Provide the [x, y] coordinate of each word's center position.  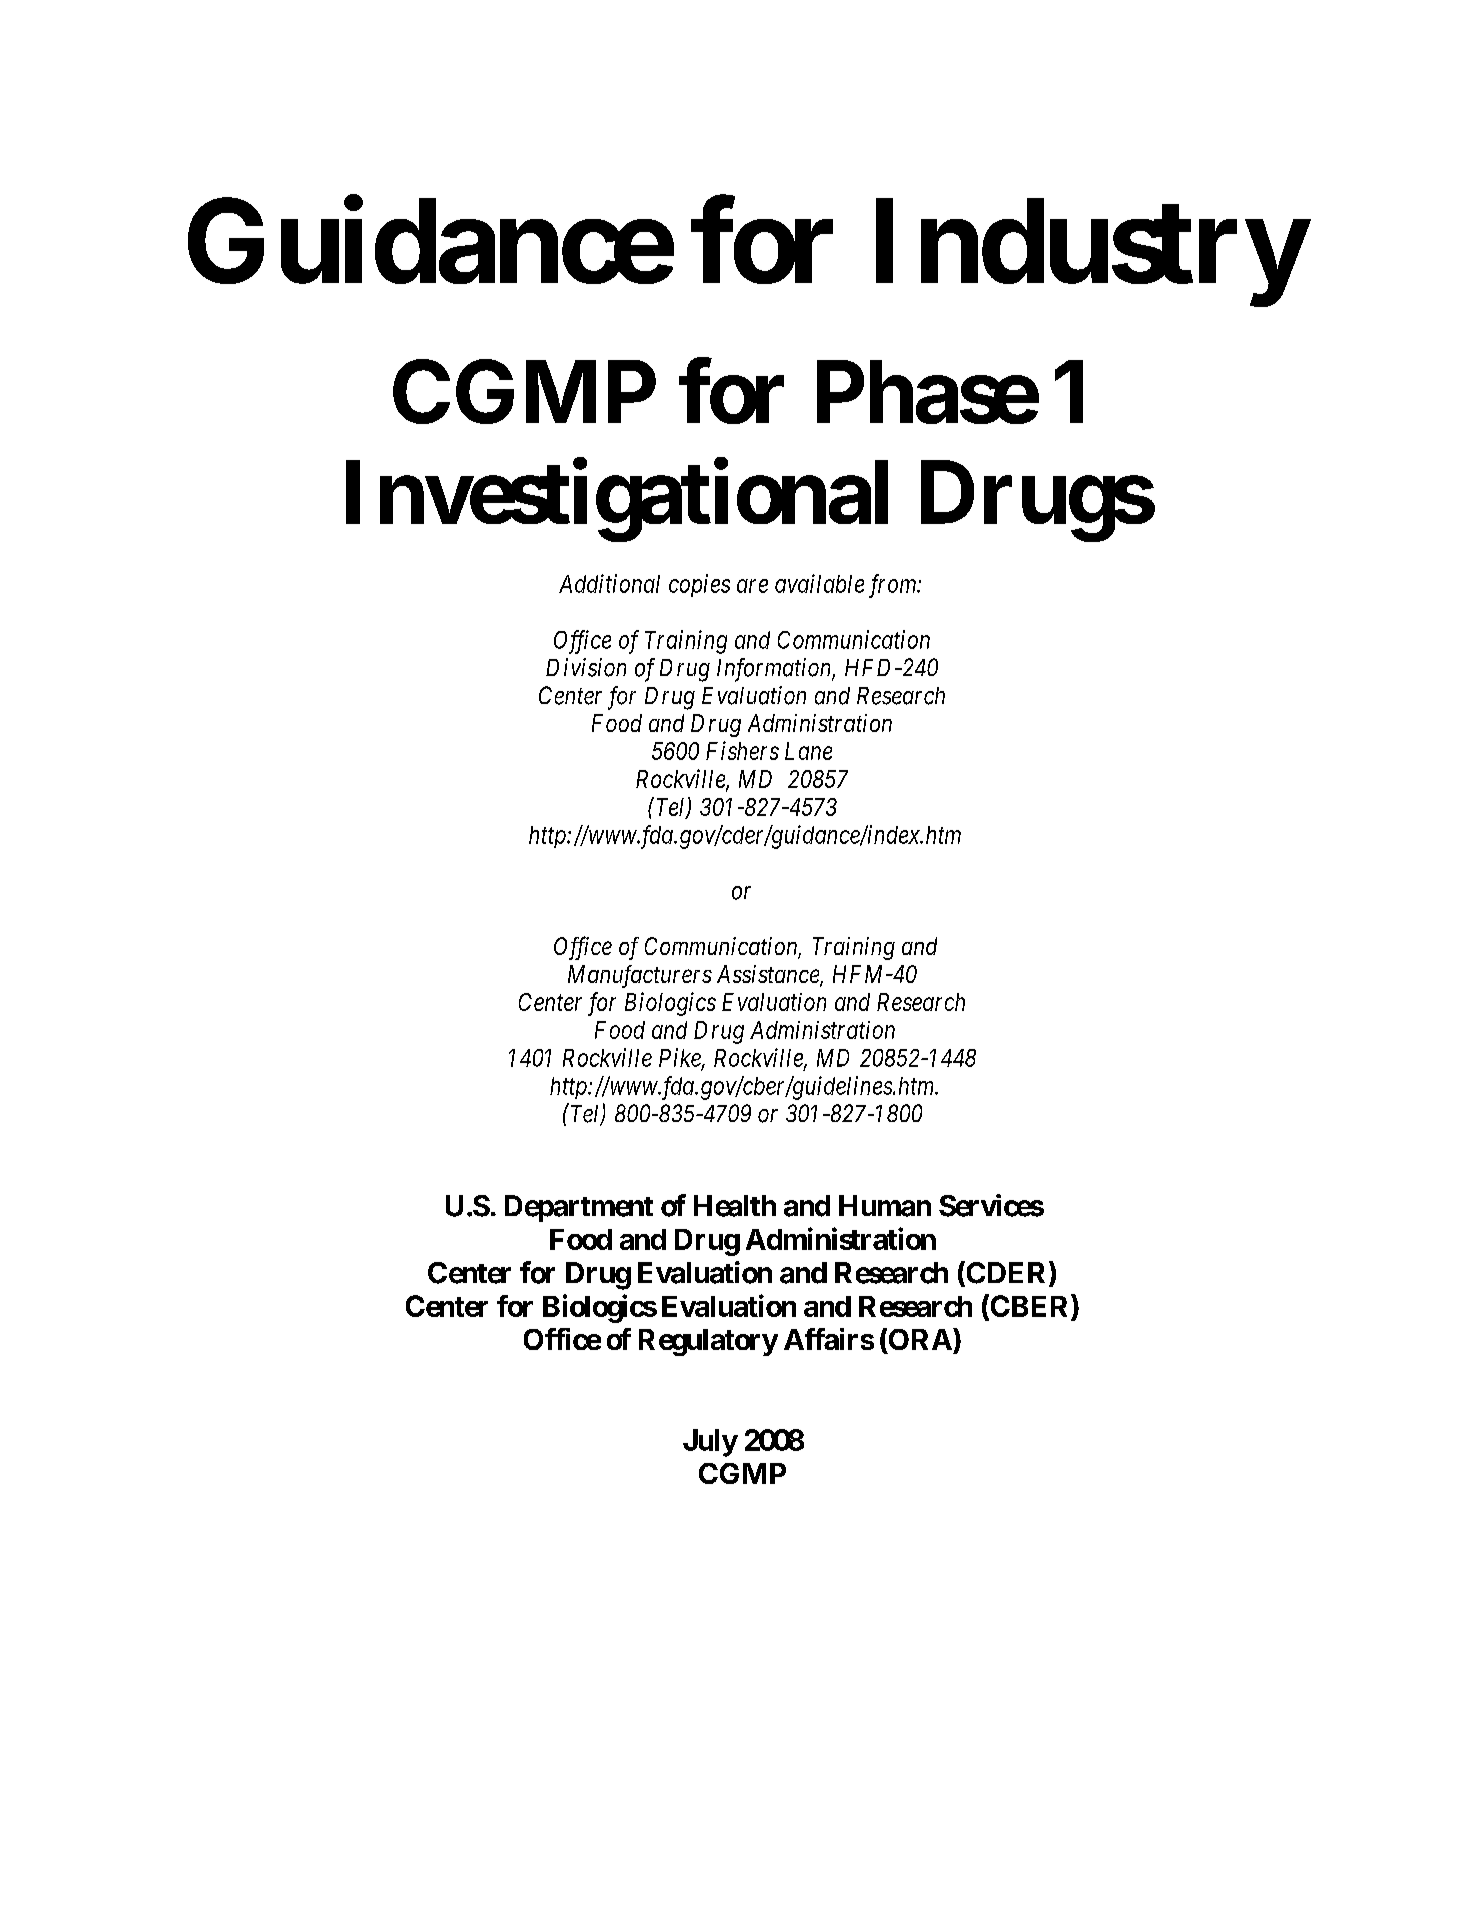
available [819, 583]
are [752, 586]
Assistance [769, 975]
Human [885, 1206]
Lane [808, 751]
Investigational [617, 501]
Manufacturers [640, 976]
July [710, 1443]
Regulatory [708, 1342]
